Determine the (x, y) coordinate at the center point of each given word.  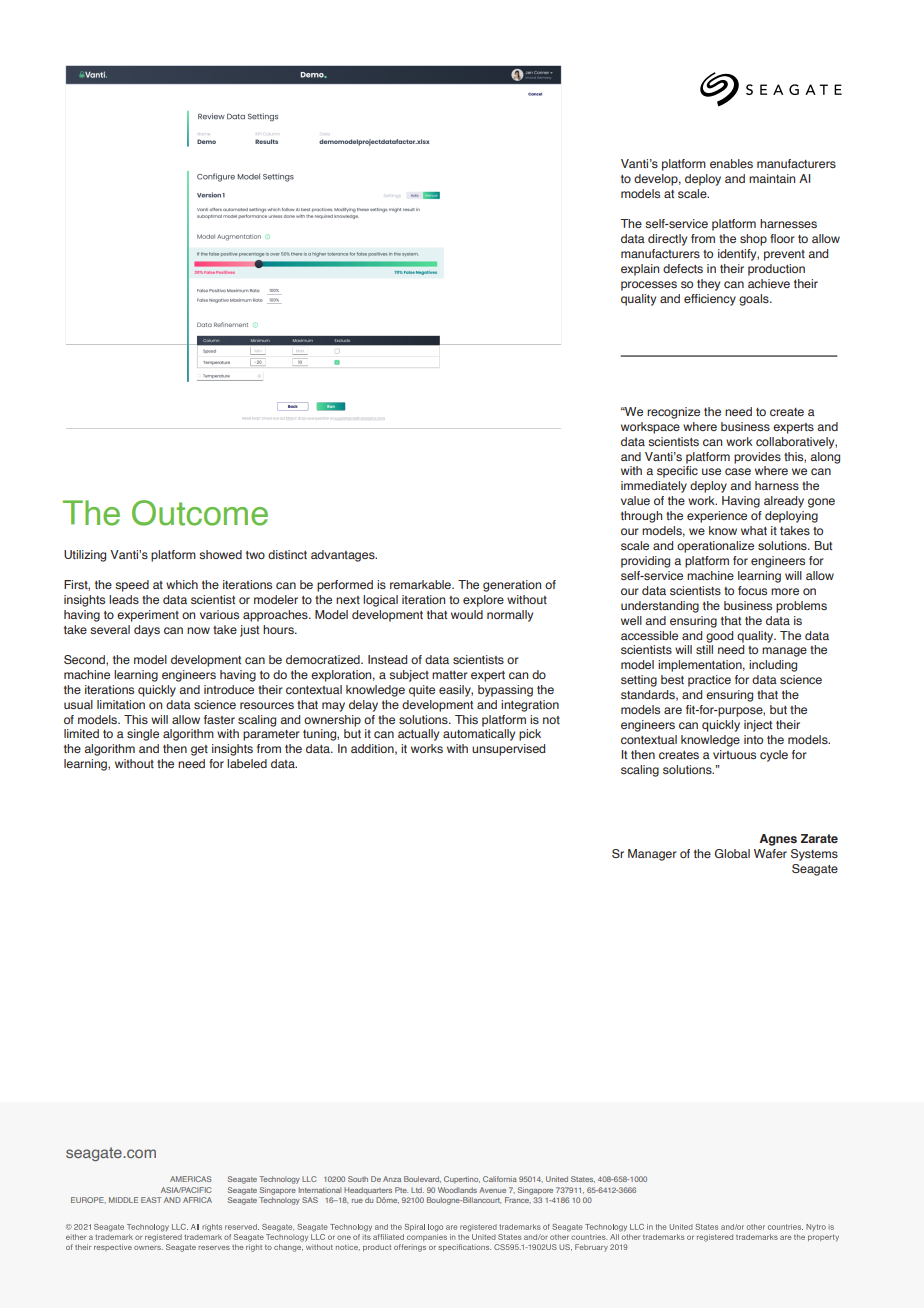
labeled (247, 763)
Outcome (200, 513)
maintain (772, 178)
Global (732, 853)
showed (220, 554)
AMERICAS (191, 1179)
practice (709, 681)
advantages (344, 556)
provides (757, 458)
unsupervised (508, 750)
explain (640, 270)
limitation (121, 704)
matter (450, 675)
